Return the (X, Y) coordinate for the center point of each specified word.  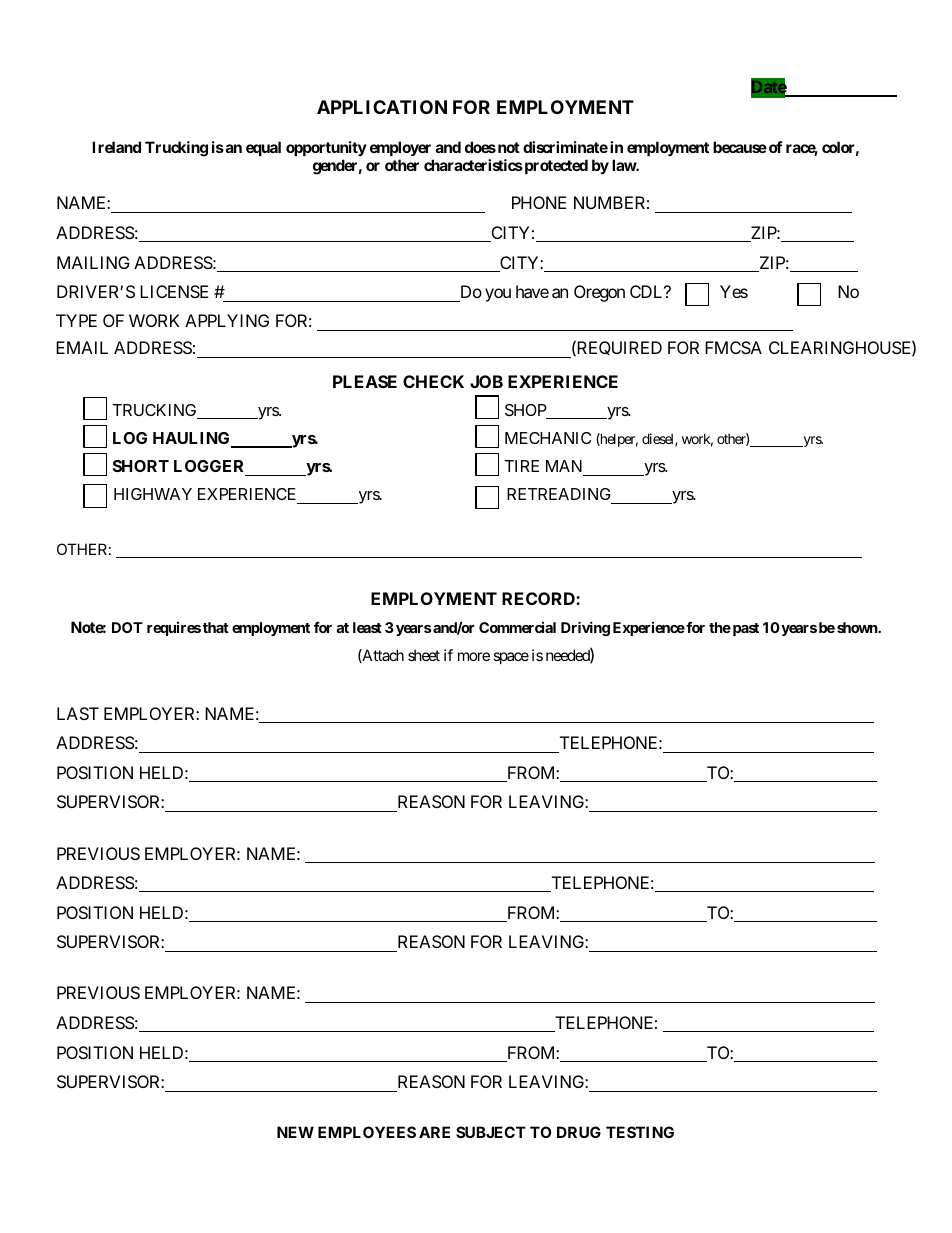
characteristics (473, 165)
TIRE (521, 466)
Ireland (116, 147)
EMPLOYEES (367, 1132)
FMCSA (733, 347)
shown (858, 627)
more (474, 656)
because (740, 147)
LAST (78, 713)
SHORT (141, 466)
